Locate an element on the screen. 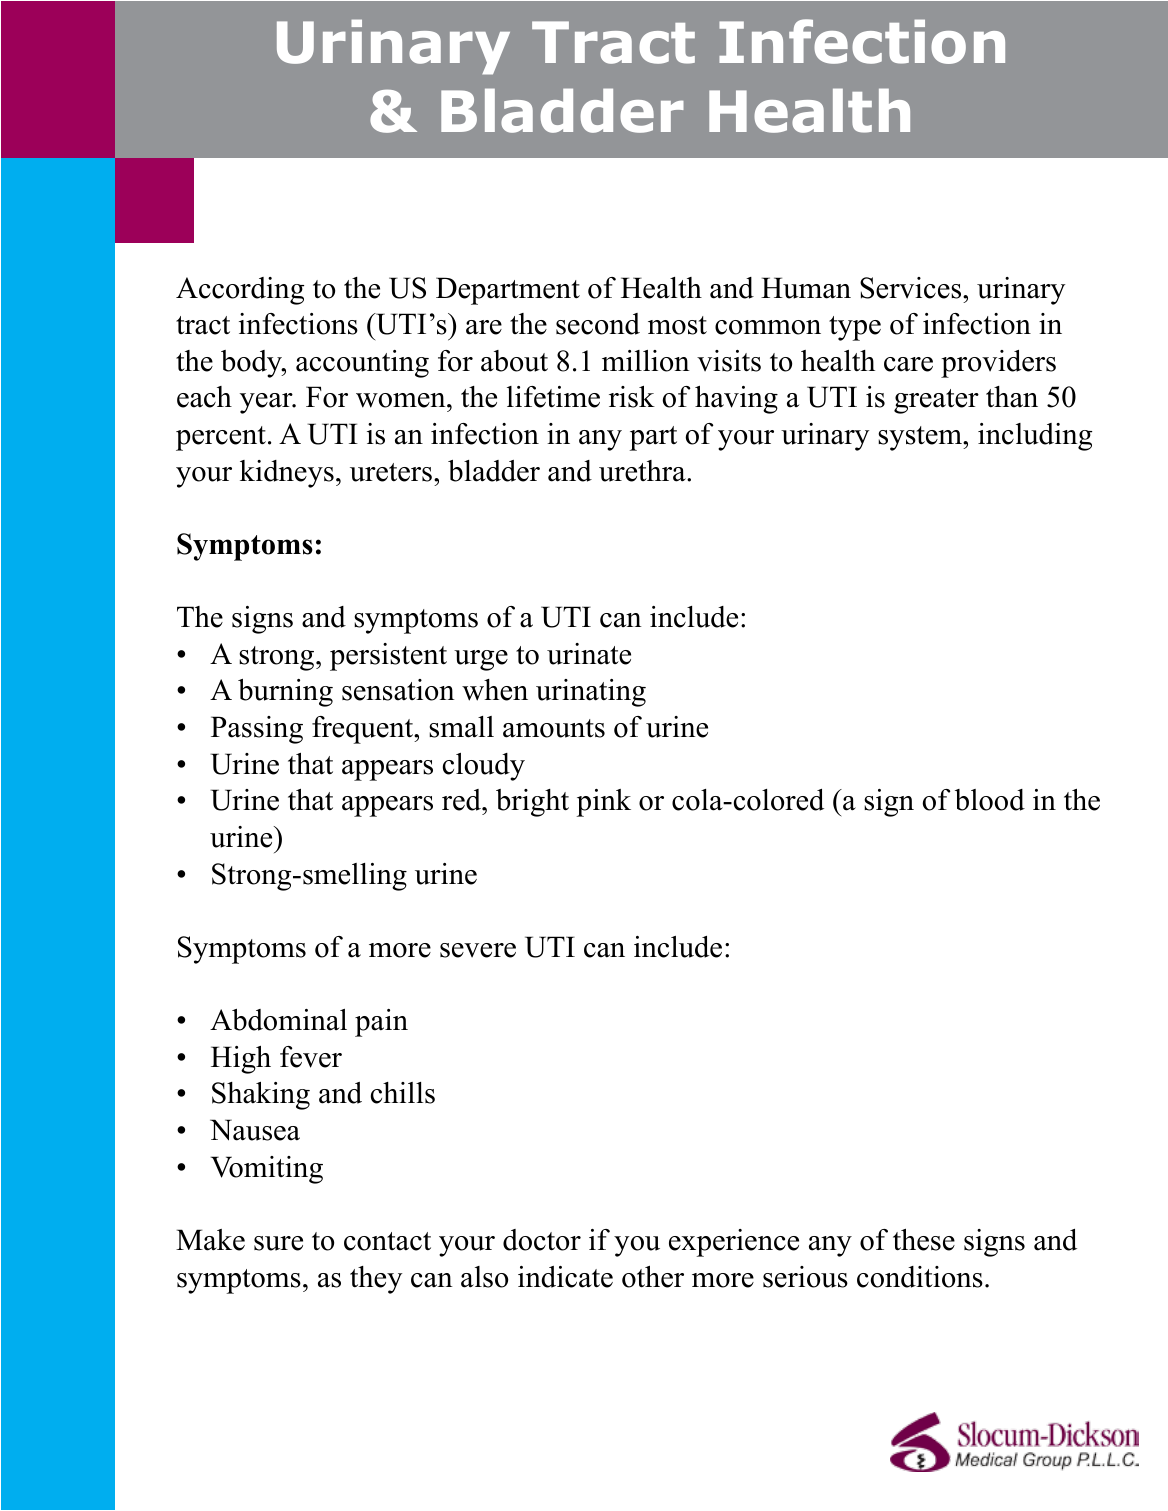  According is located at coordinates (240, 291).
